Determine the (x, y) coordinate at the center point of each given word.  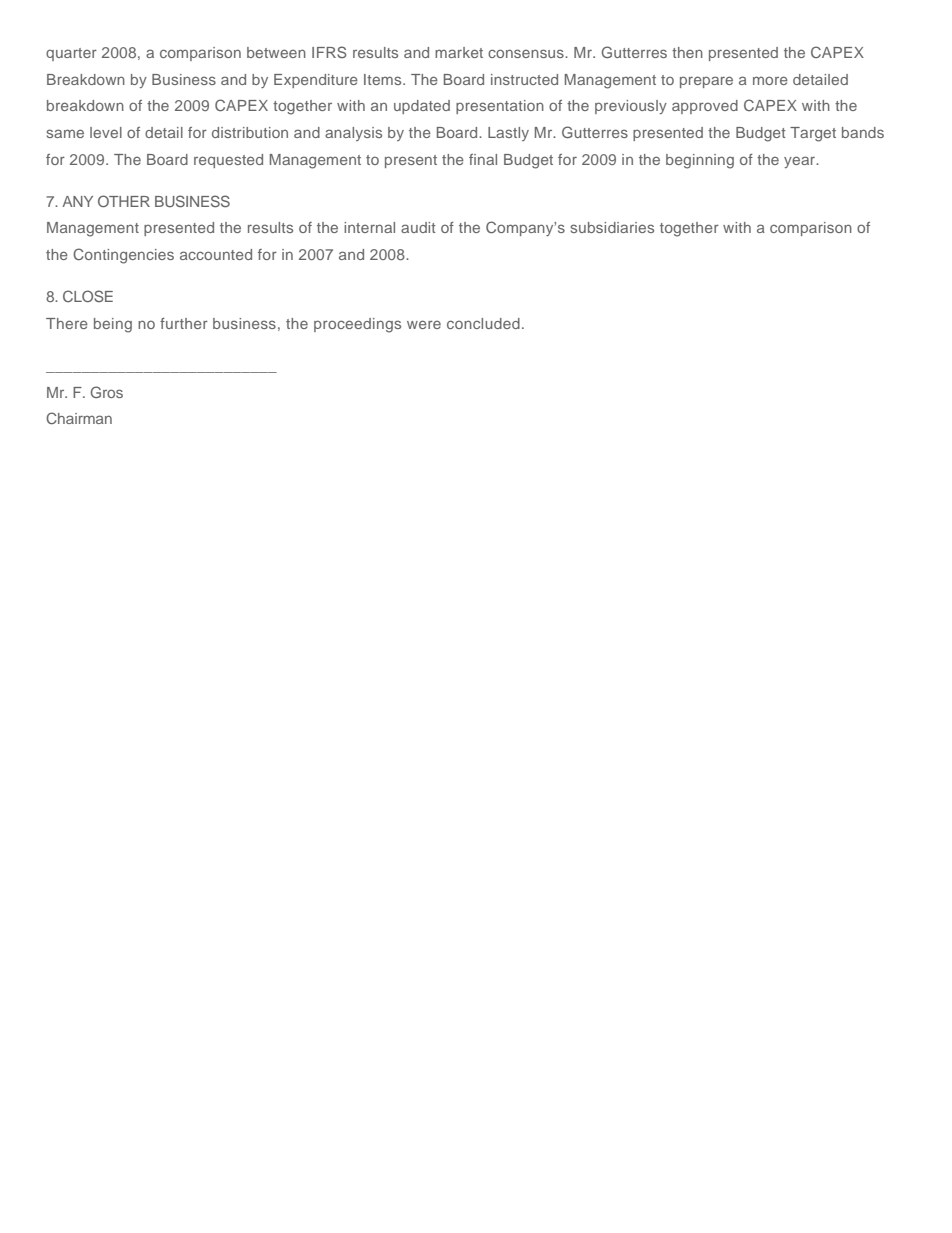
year (801, 162)
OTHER (124, 201)
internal (369, 227)
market (459, 52)
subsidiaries (612, 227)
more (770, 80)
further (184, 323)
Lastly (508, 134)
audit (418, 227)
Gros (107, 392)
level (106, 132)
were (424, 324)
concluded (483, 323)
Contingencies (123, 256)
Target (813, 134)
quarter (71, 54)
